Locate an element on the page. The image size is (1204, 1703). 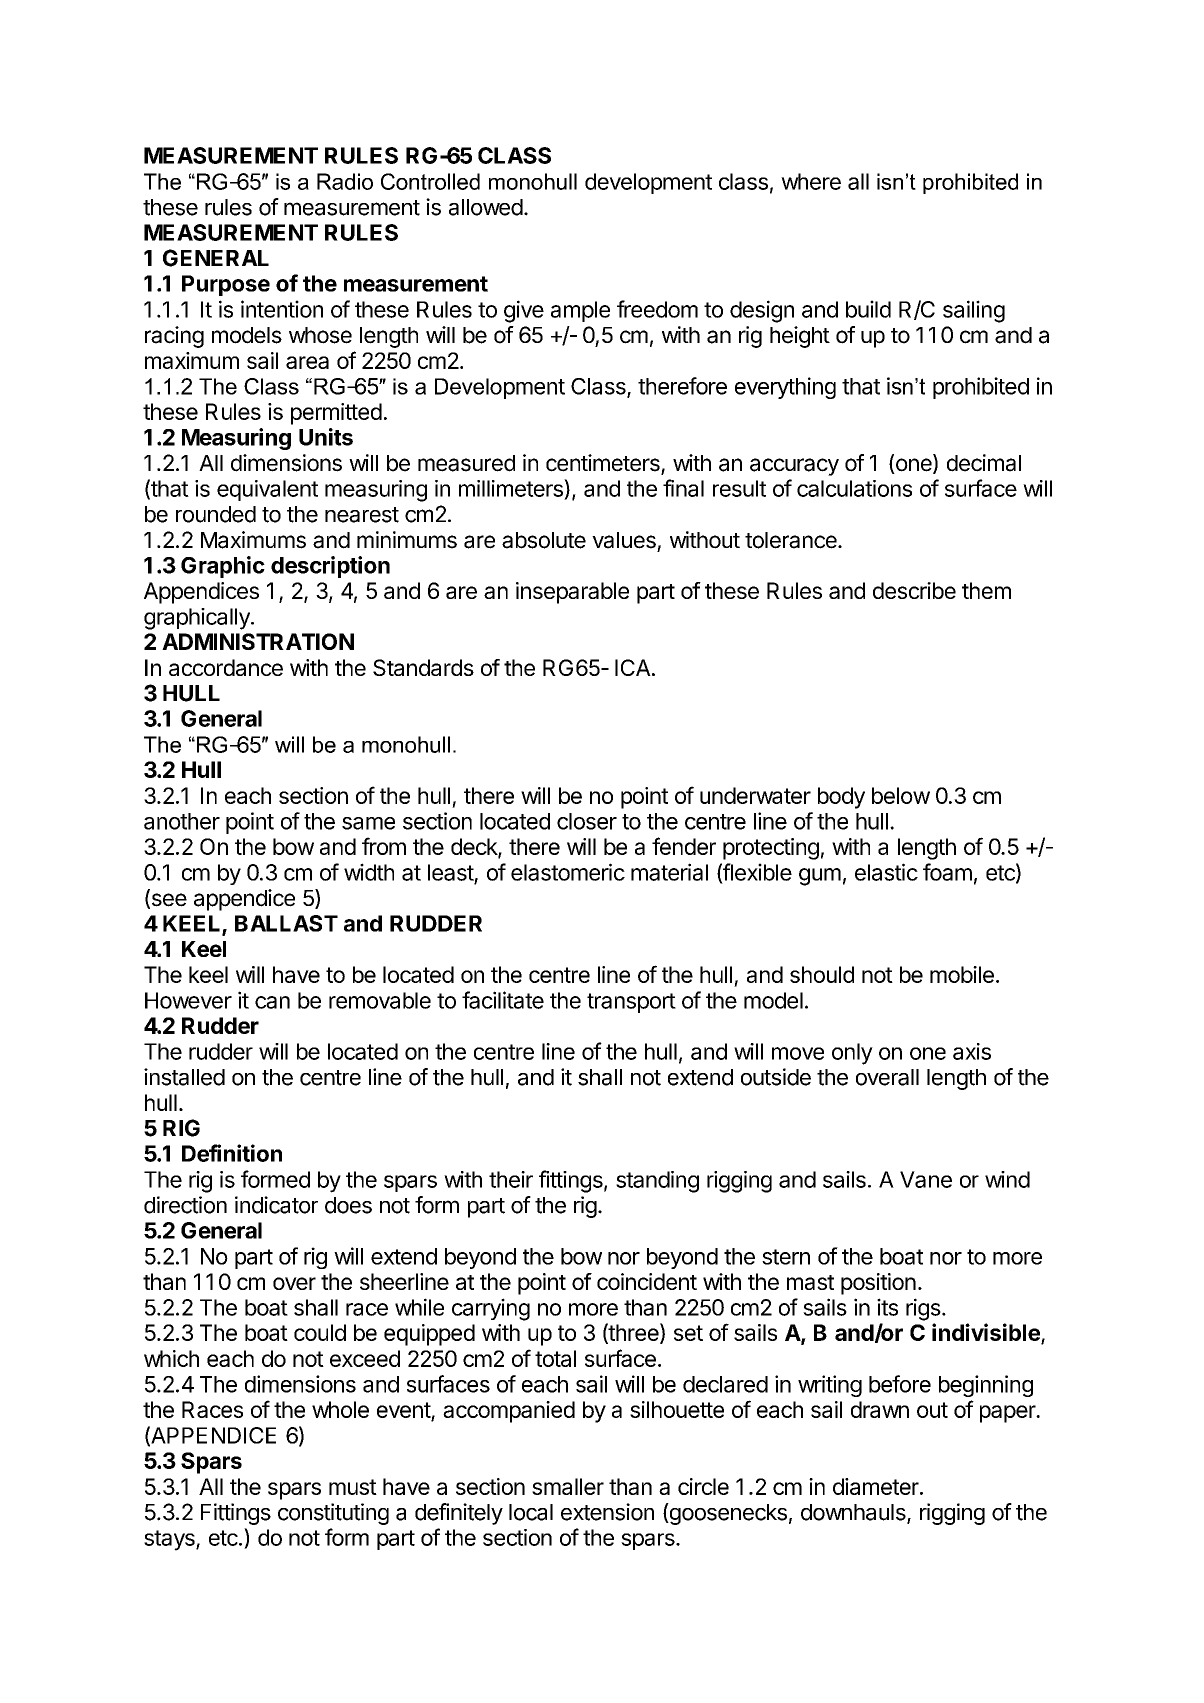
elastic is located at coordinates (886, 872).
